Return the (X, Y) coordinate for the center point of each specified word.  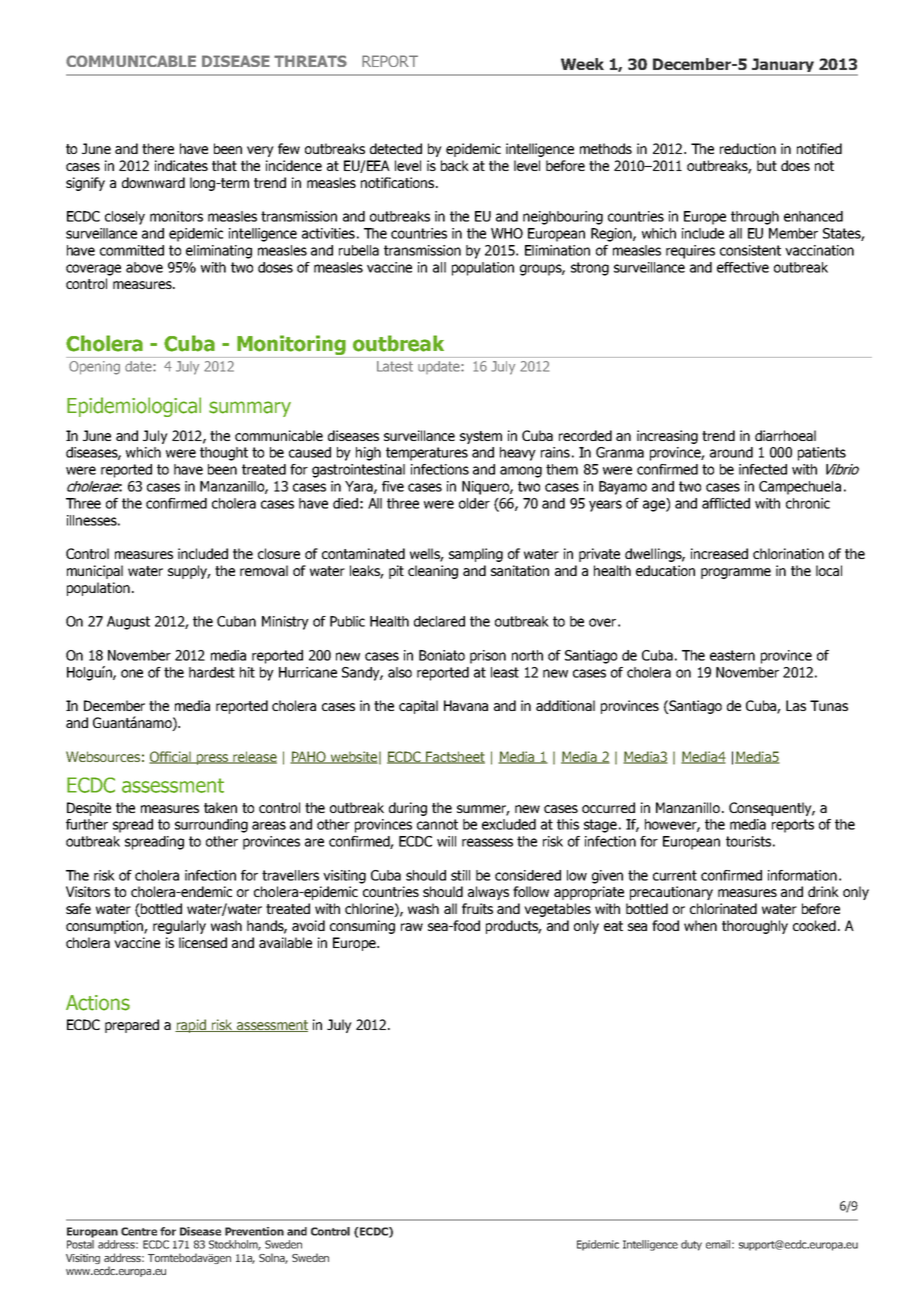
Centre (139, 1231)
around (731, 452)
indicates (181, 165)
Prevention (254, 1231)
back (455, 165)
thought (224, 454)
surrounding (211, 826)
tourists (748, 841)
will (446, 841)
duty (691, 1245)
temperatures (427, 454)
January (783, 67)
